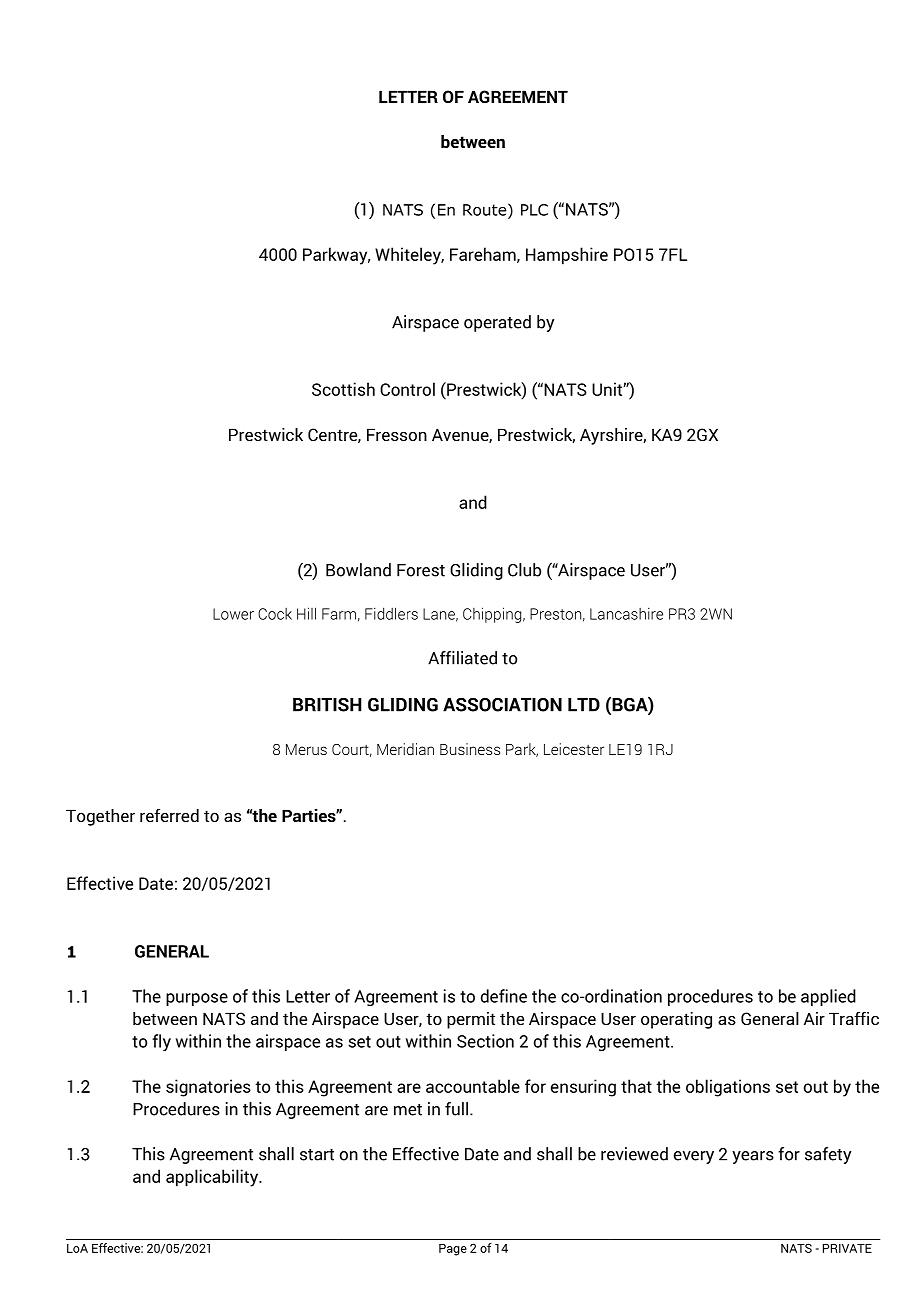  Describe the element at coordinates (524, 570) in the document. I see `Club` at that location.
